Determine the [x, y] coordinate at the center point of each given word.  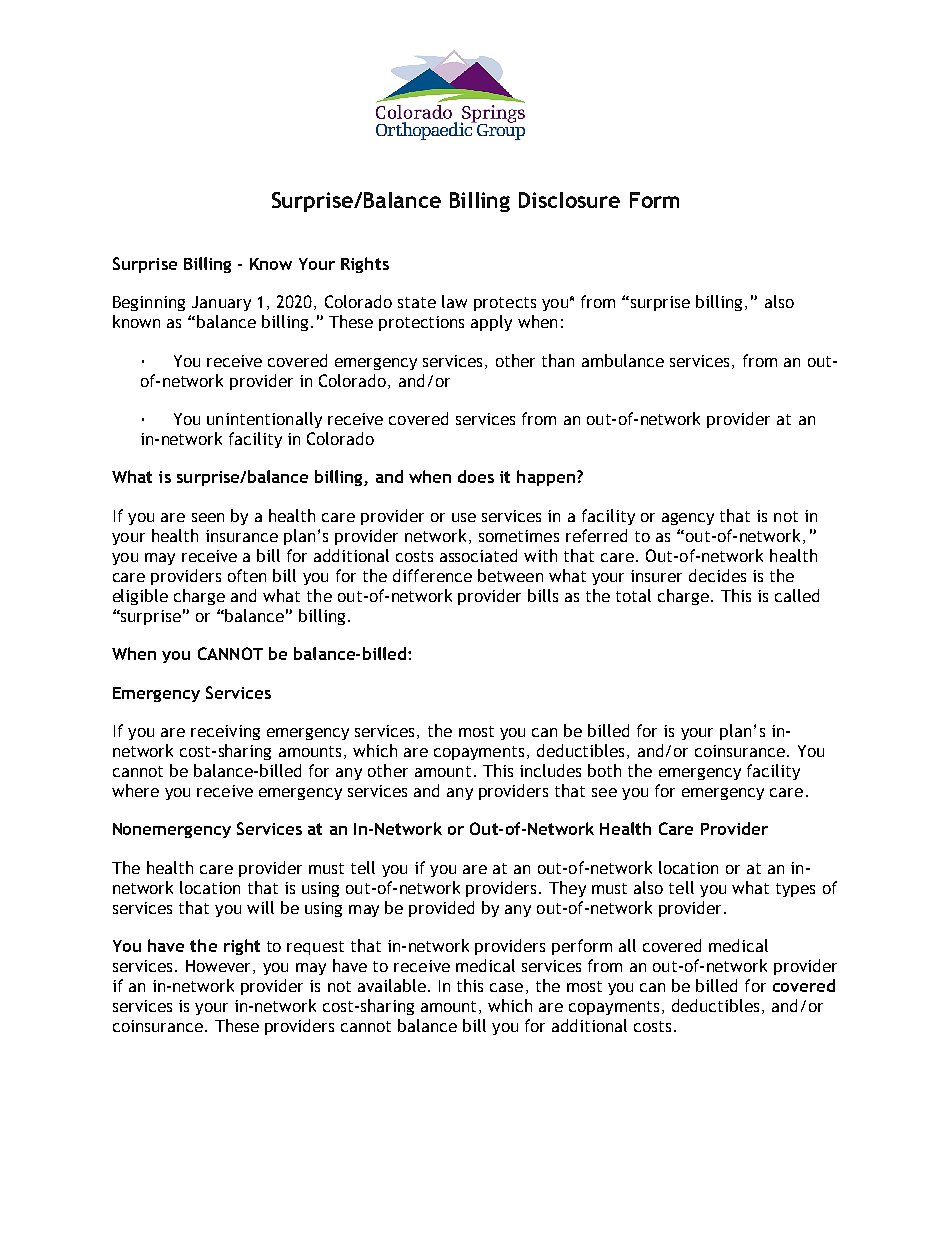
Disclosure [569, 200]
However [220, 967]
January [221, 303]
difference [432, 575]
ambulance [623, 360]
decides [717, 575]
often [247, 575]
